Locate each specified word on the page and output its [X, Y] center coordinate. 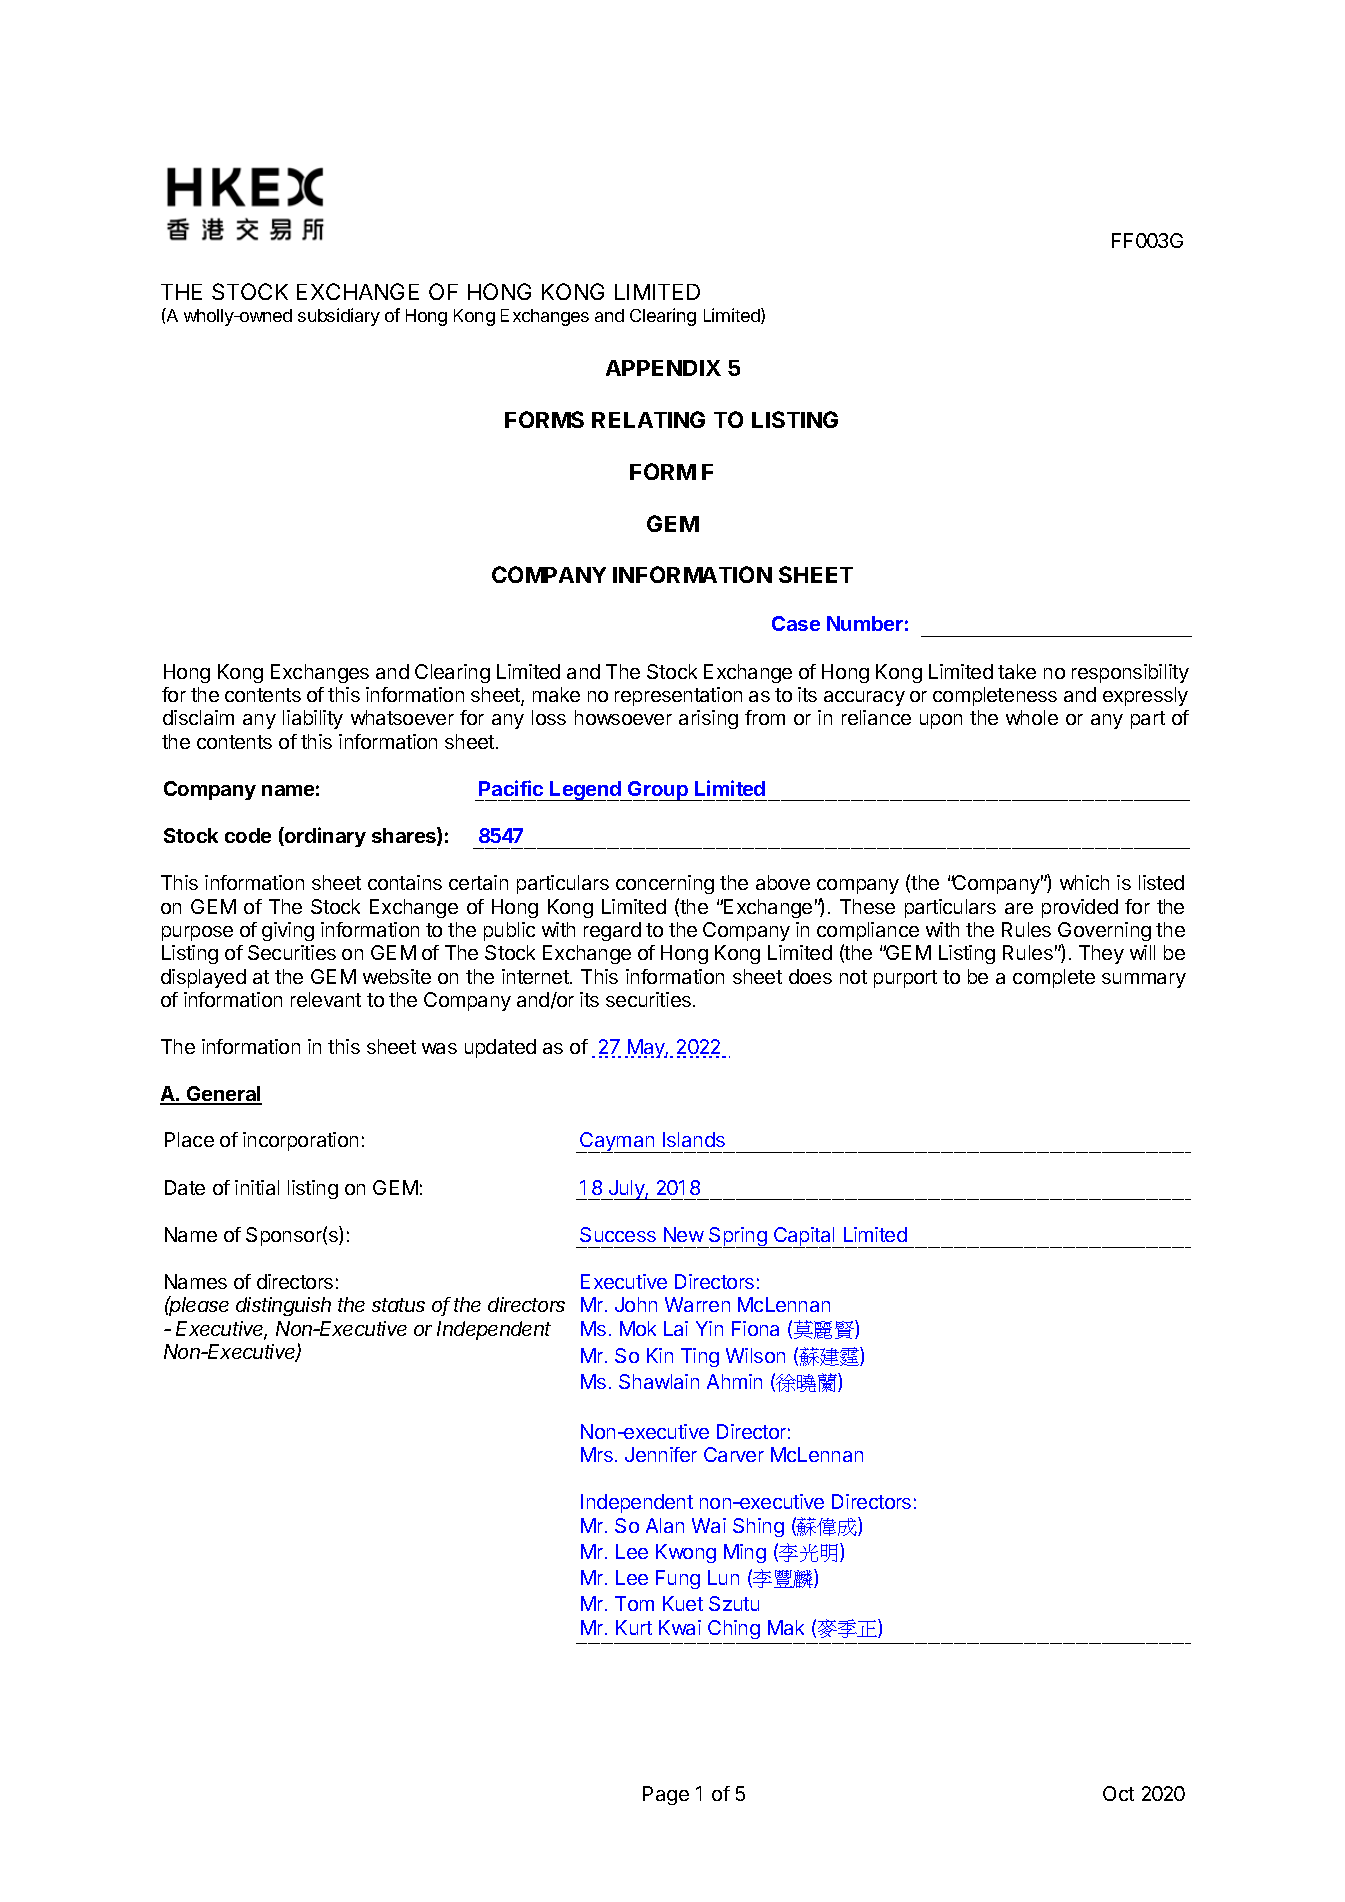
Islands [694, 1139]
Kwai [680, 1627]
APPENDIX [663, 368]
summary [1144, 980]
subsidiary [339, 317]
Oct [1118, 1793]
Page [666, 1795]
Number [865, 623]
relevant [326, 999]
